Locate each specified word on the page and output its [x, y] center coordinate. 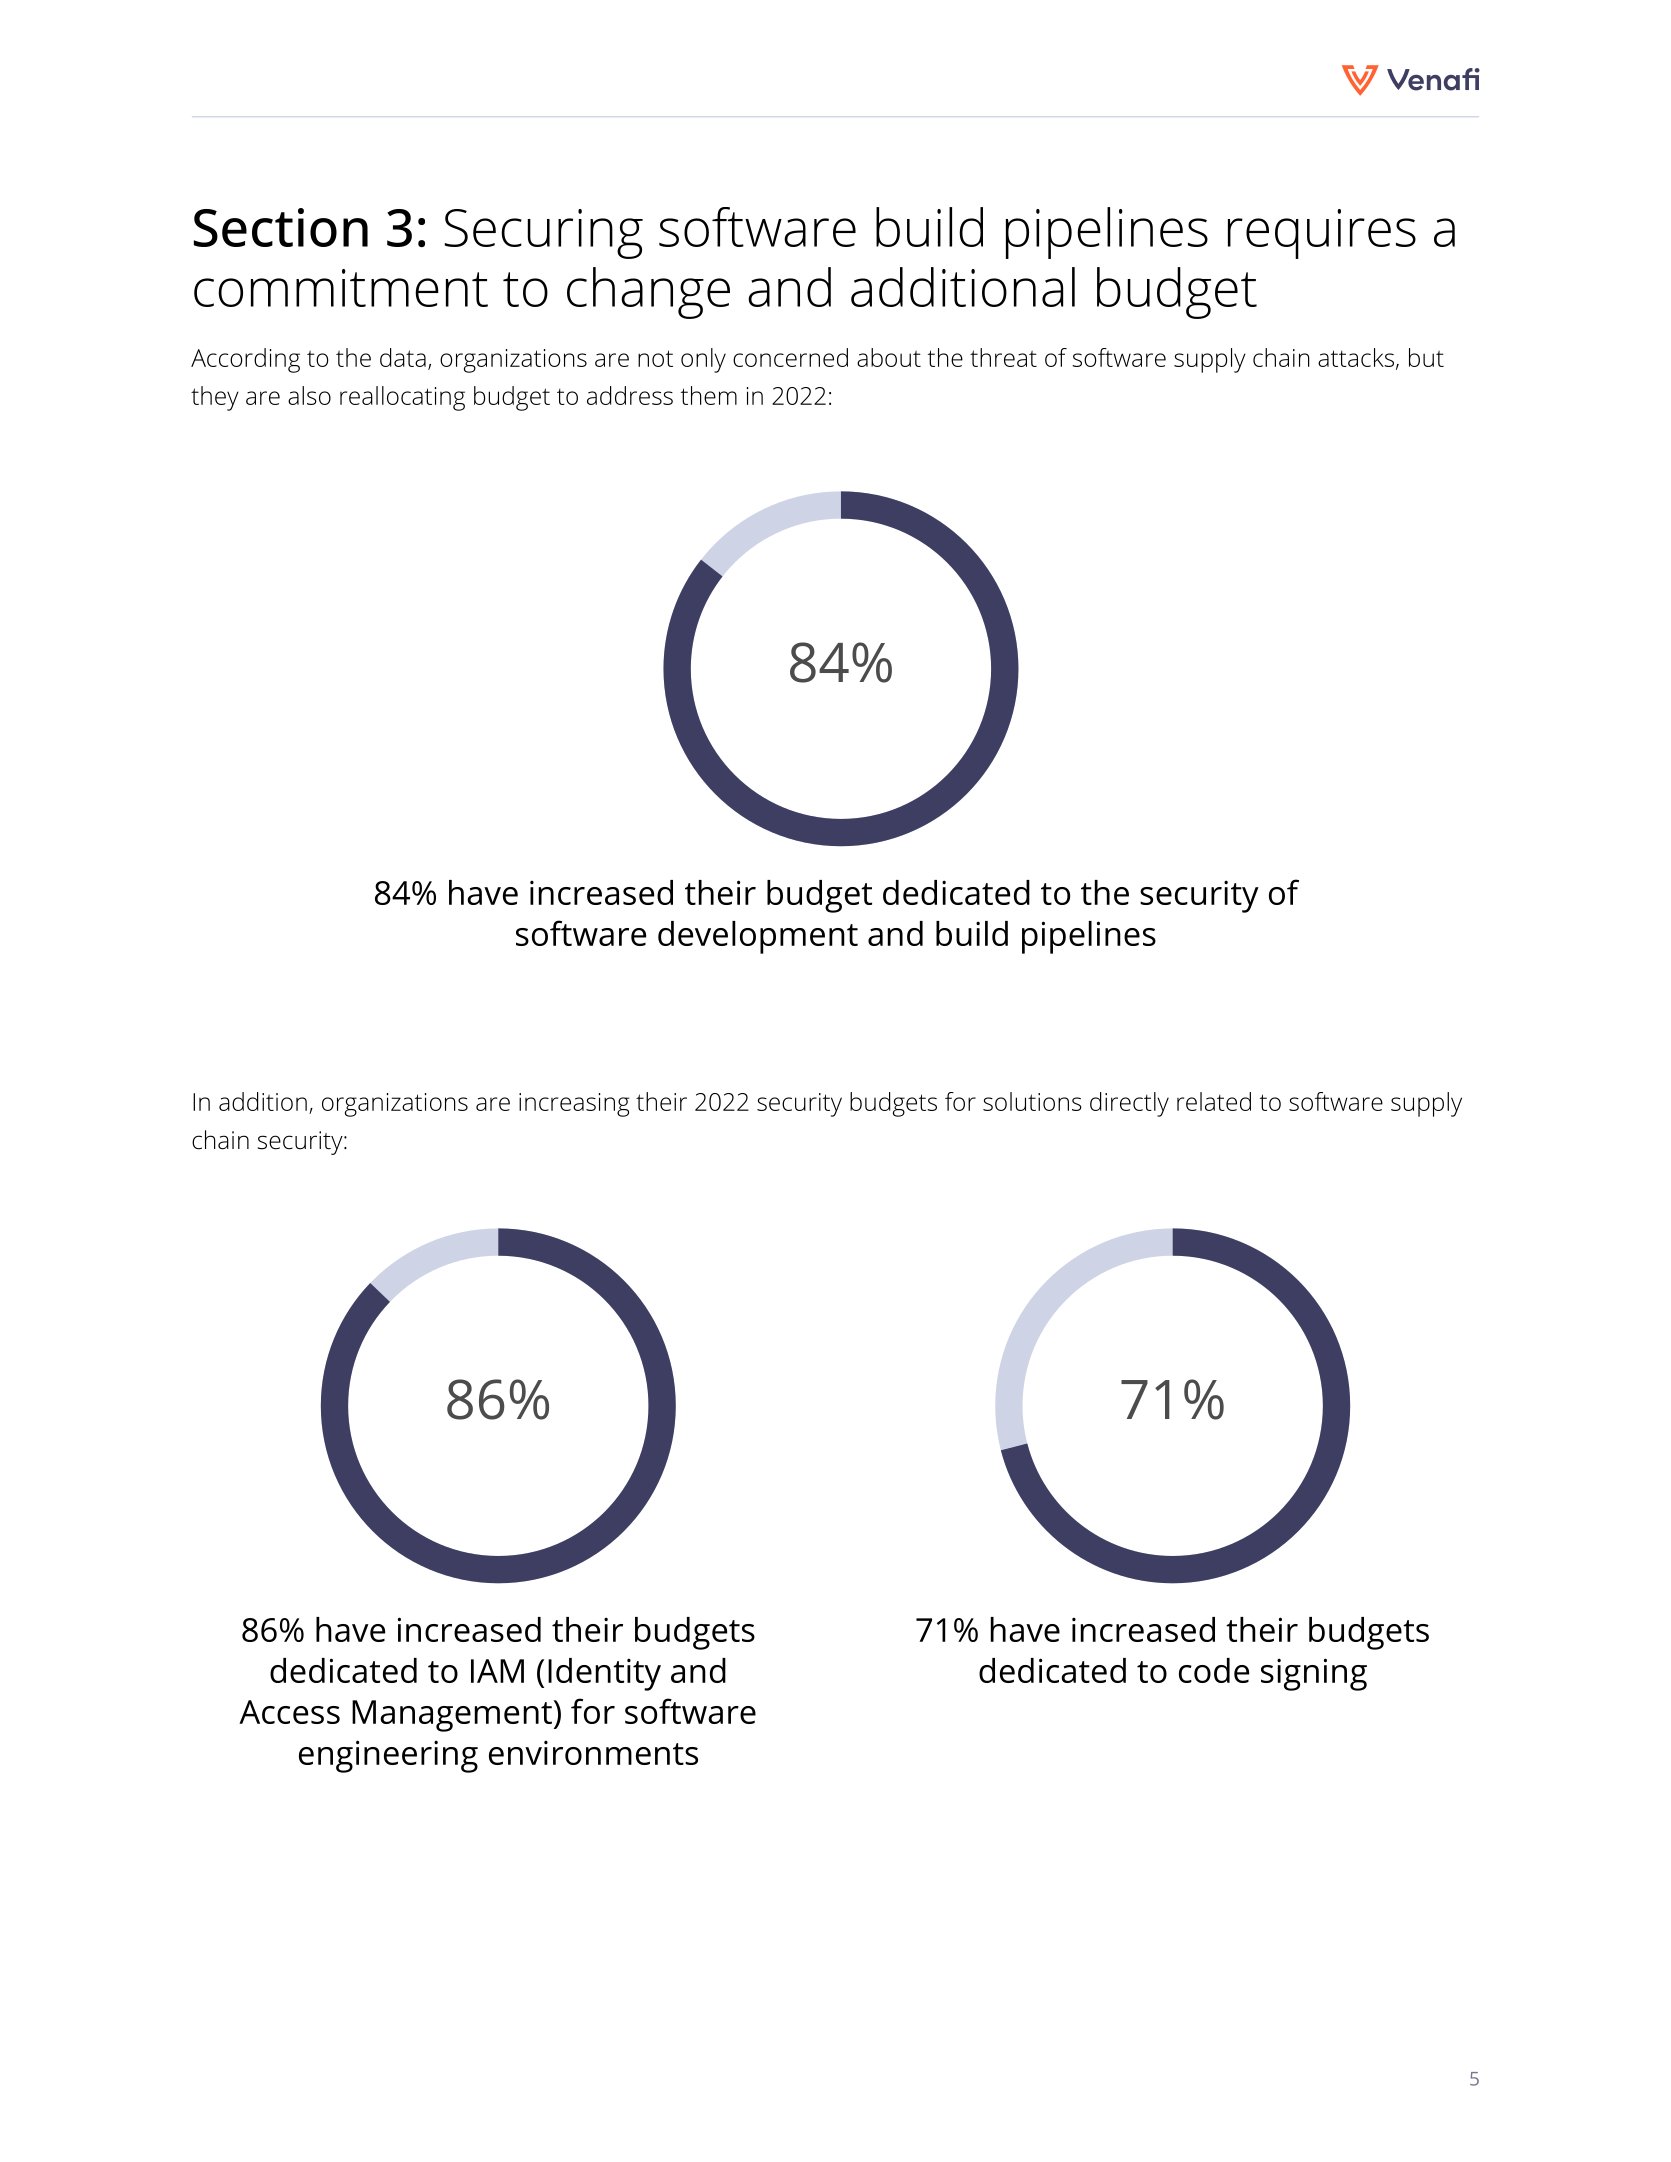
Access [289, 1712]
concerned [790, 357]
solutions [1032, 1101]
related [1214, 1101]
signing [1314, 1674]
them [709, 395]
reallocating [402, 398]
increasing [574, 1105]
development [758, 937]
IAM [497, 1671]
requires [1322, 234]
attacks [1356, 357]
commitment [341, 288]
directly [1129, 1104]
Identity [604, 1674]
